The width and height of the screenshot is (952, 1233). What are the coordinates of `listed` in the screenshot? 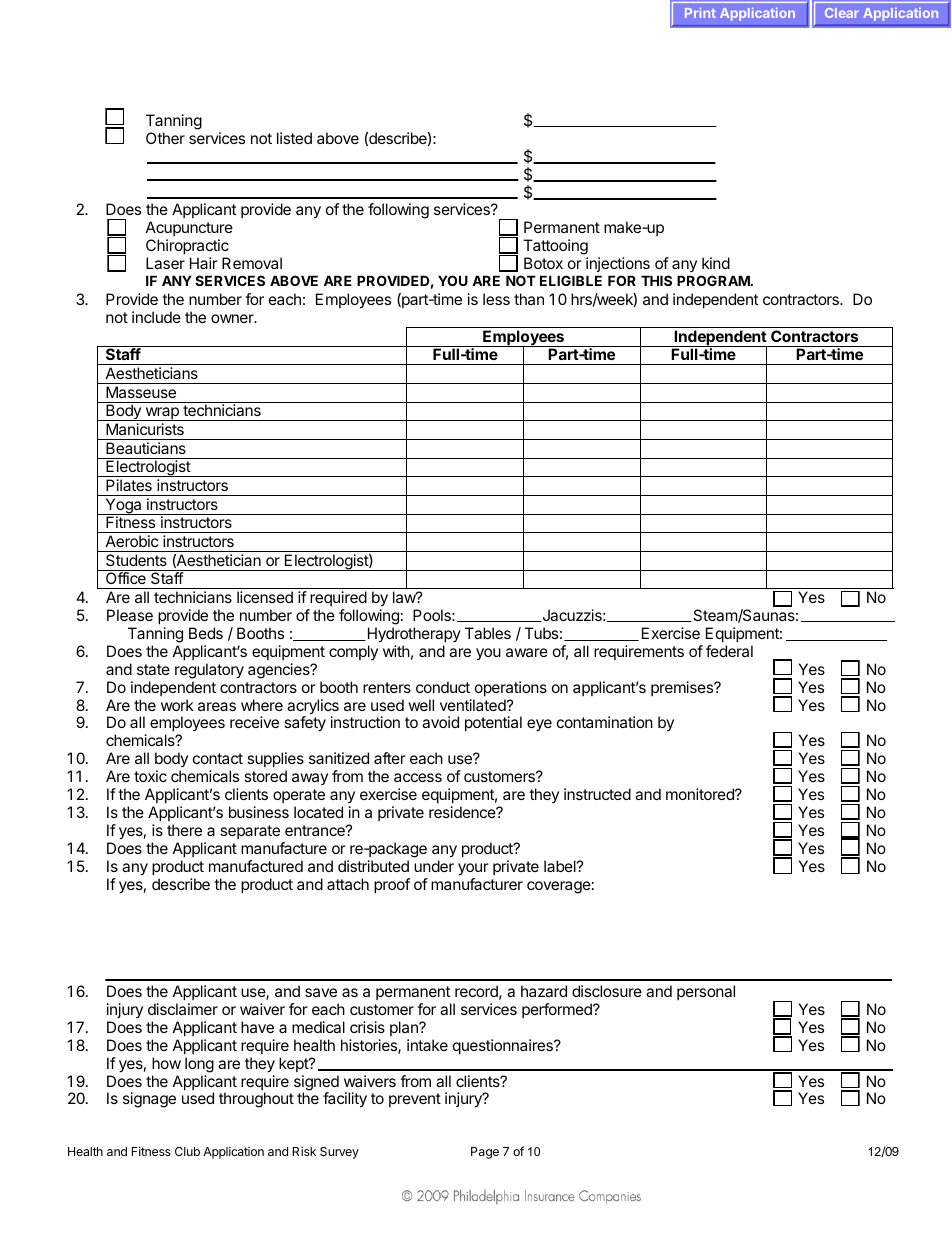 It's located at (294, 138).
